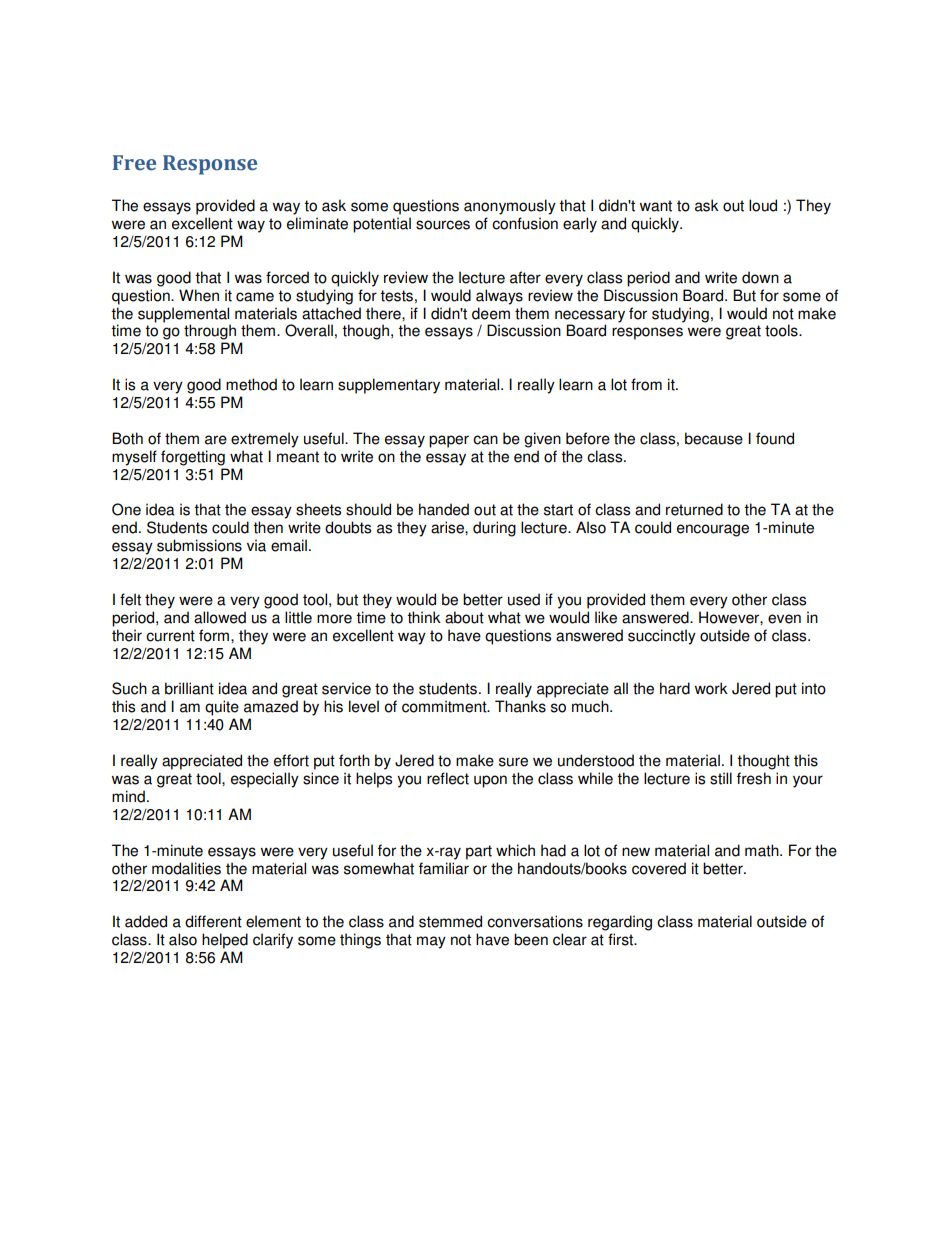 The height and width of the screenshot is (1233, 952). Describe the element at coordinates (450, 921) in the screenshot. I see `stemmed` at that location.
